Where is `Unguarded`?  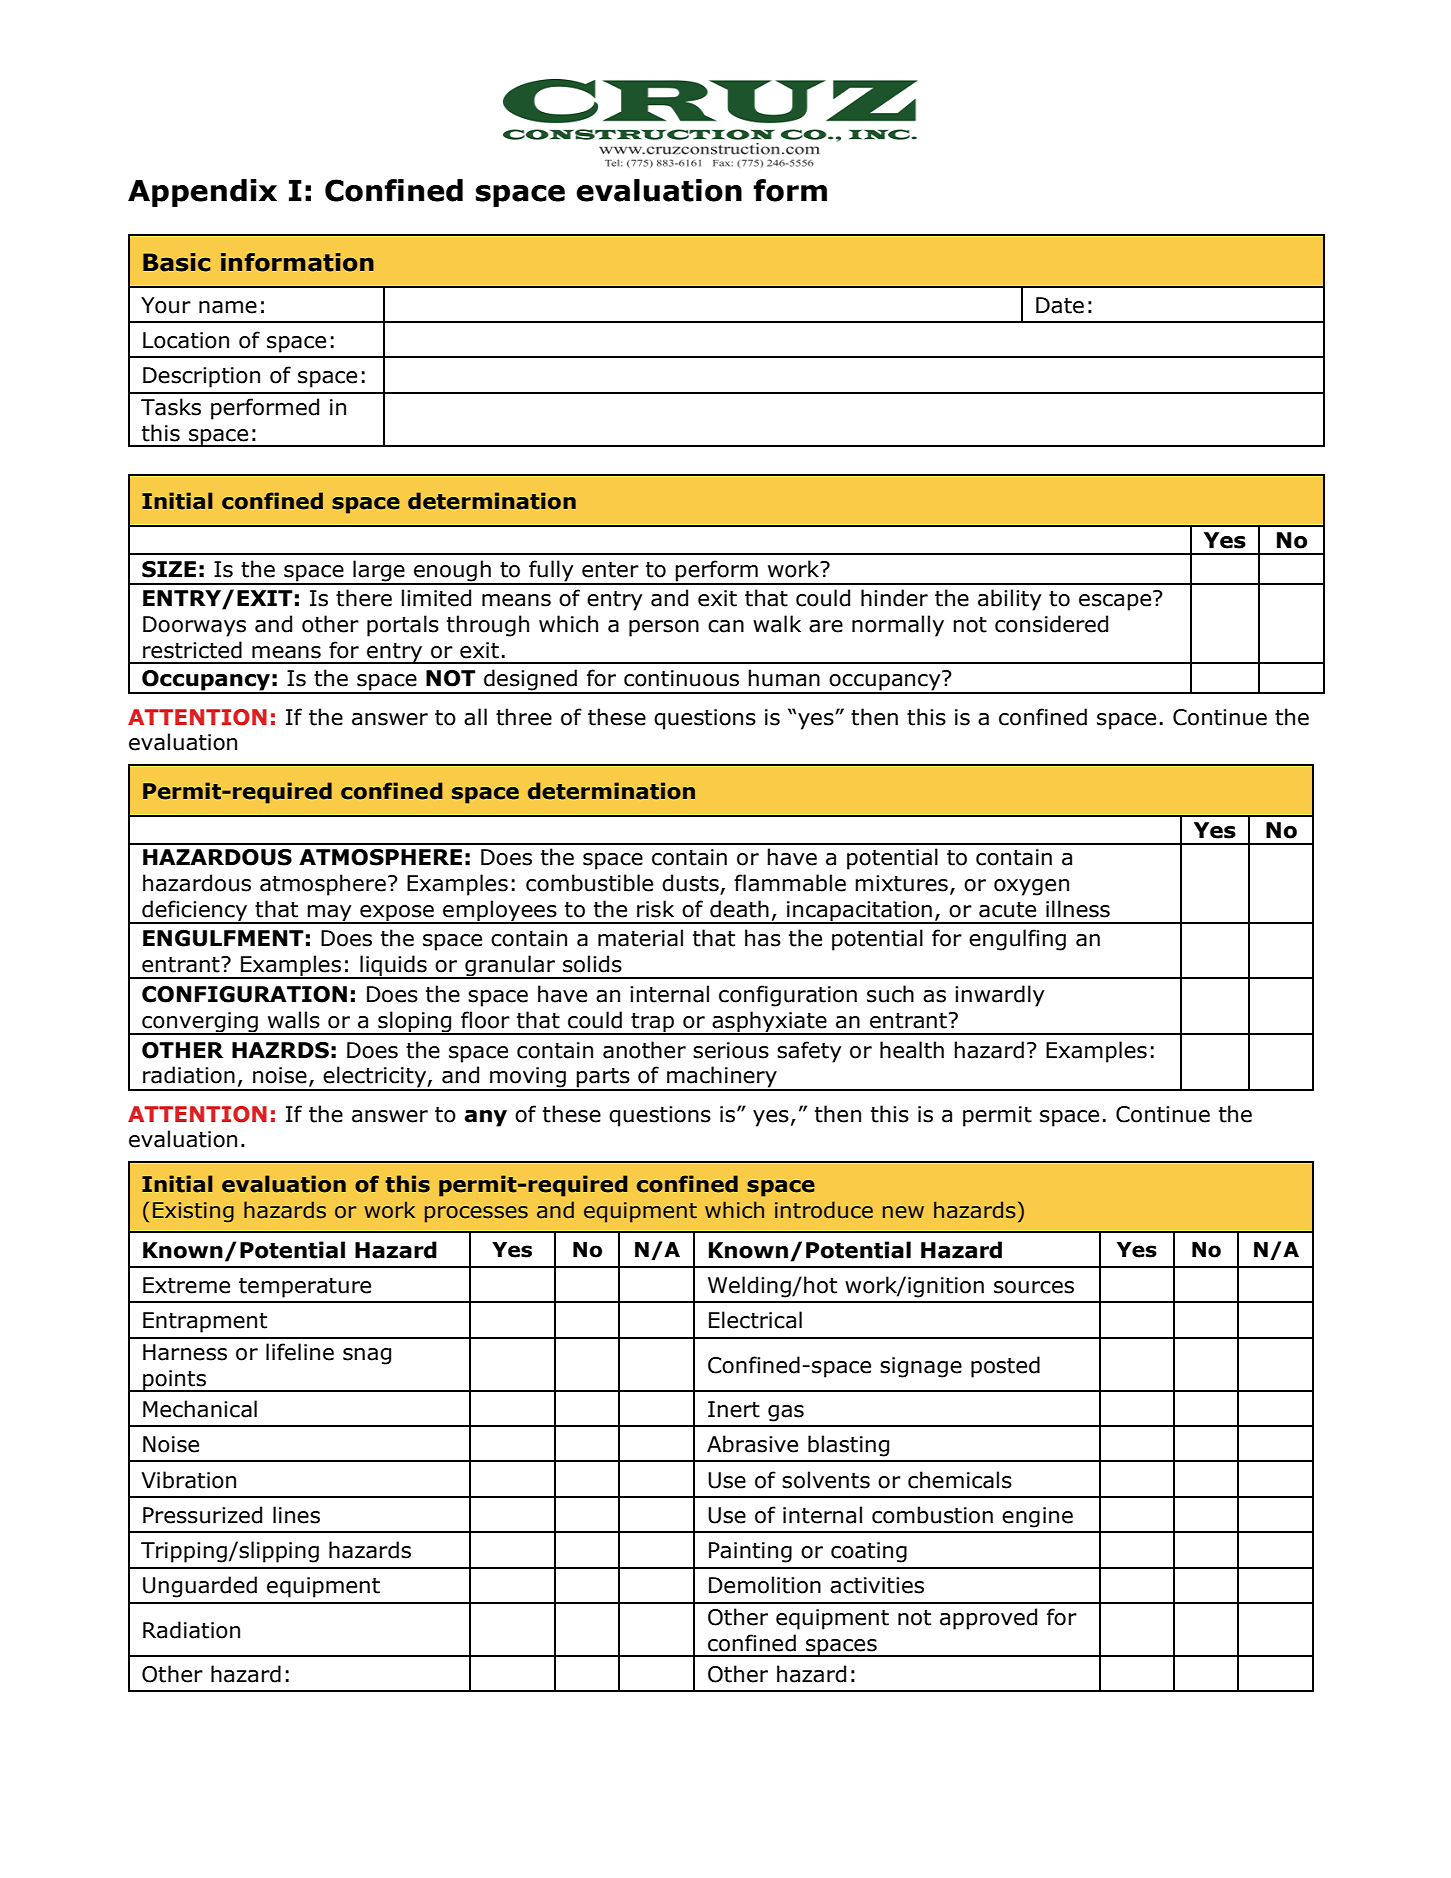
Unguarded is located at coordinates (200, 1587).
